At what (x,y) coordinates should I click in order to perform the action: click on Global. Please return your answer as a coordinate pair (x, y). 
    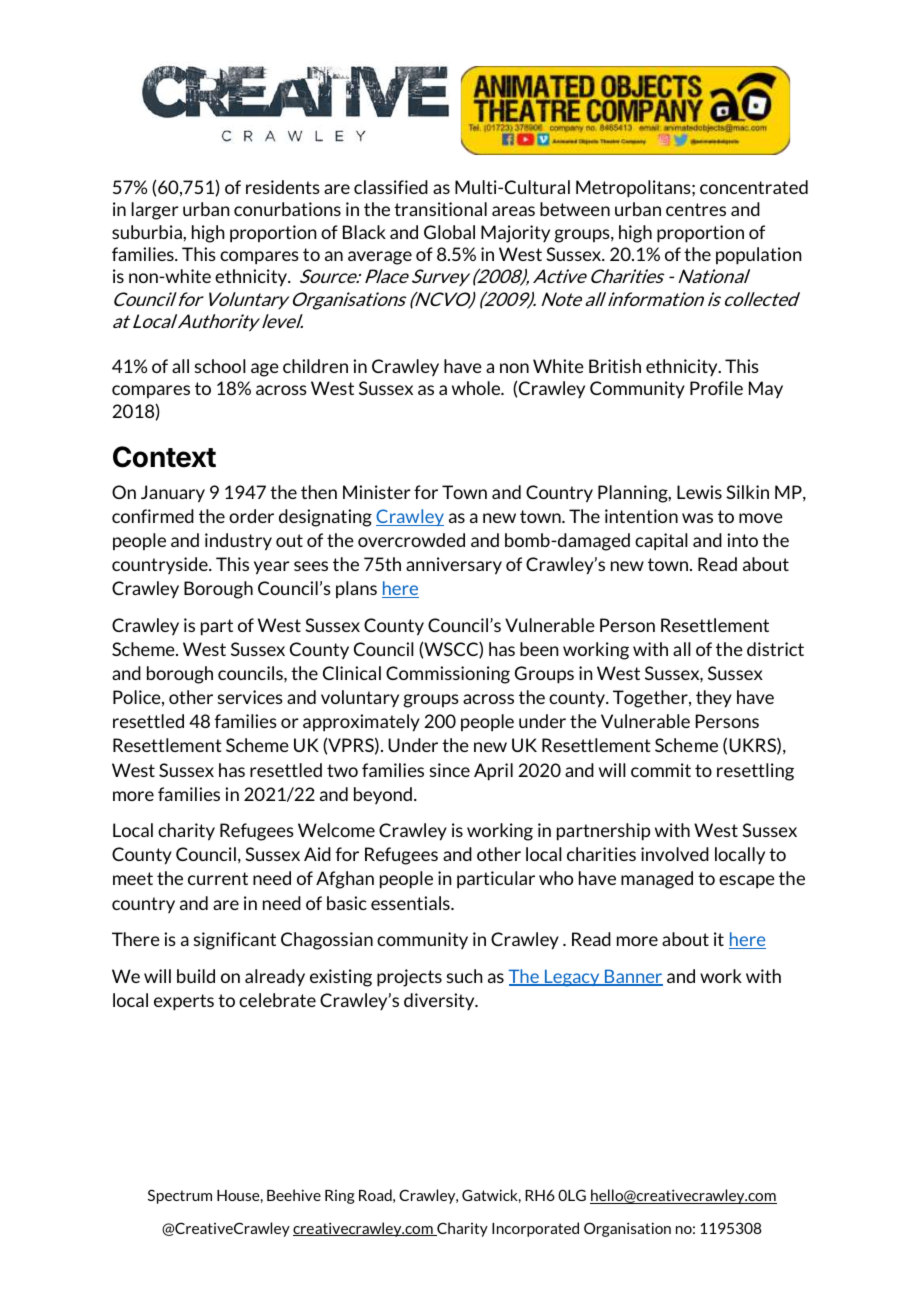
    Looking at the image, I should click on (449, 232).
